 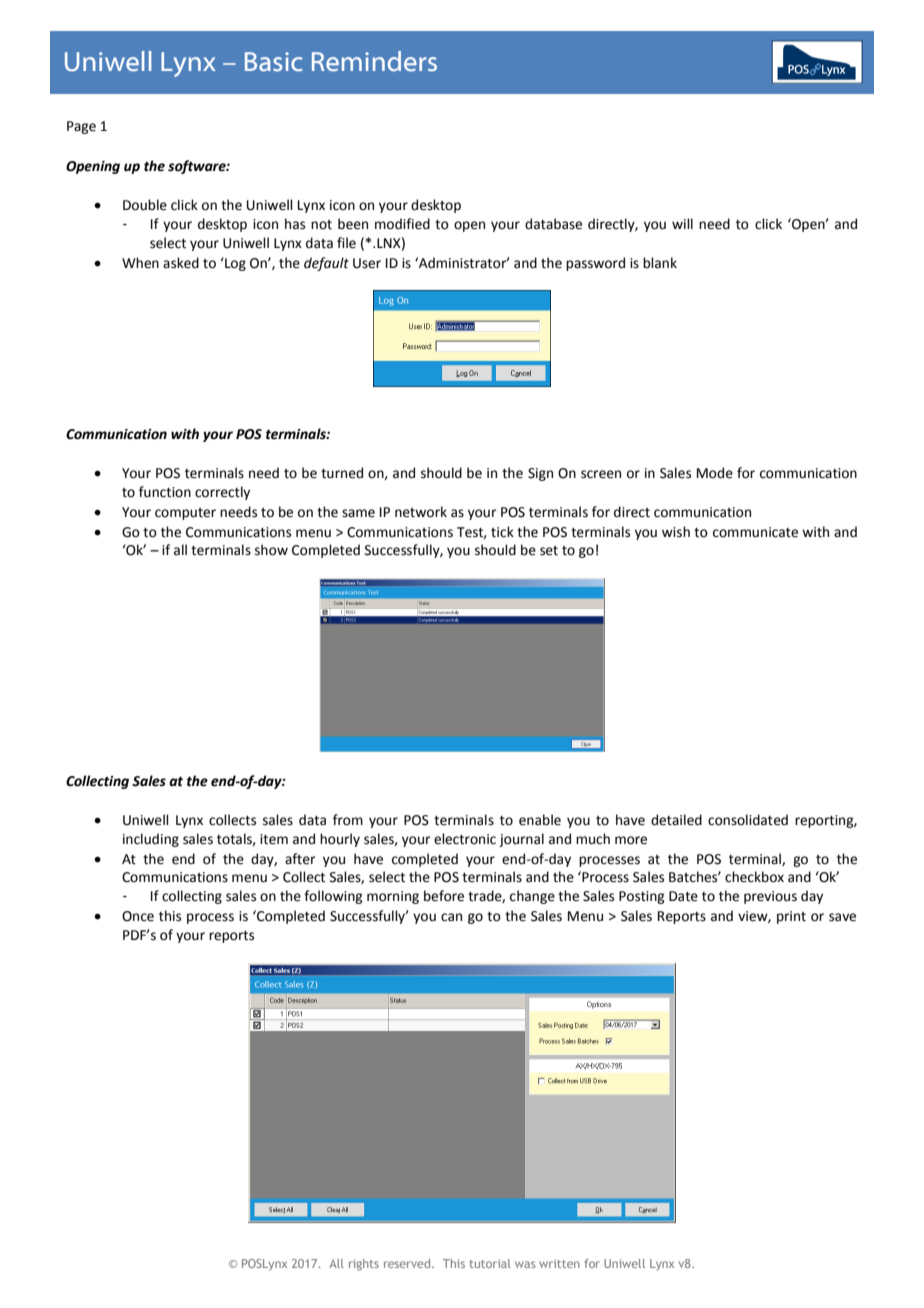 I want to click on tutorial, so click(x=490, y=1263).
